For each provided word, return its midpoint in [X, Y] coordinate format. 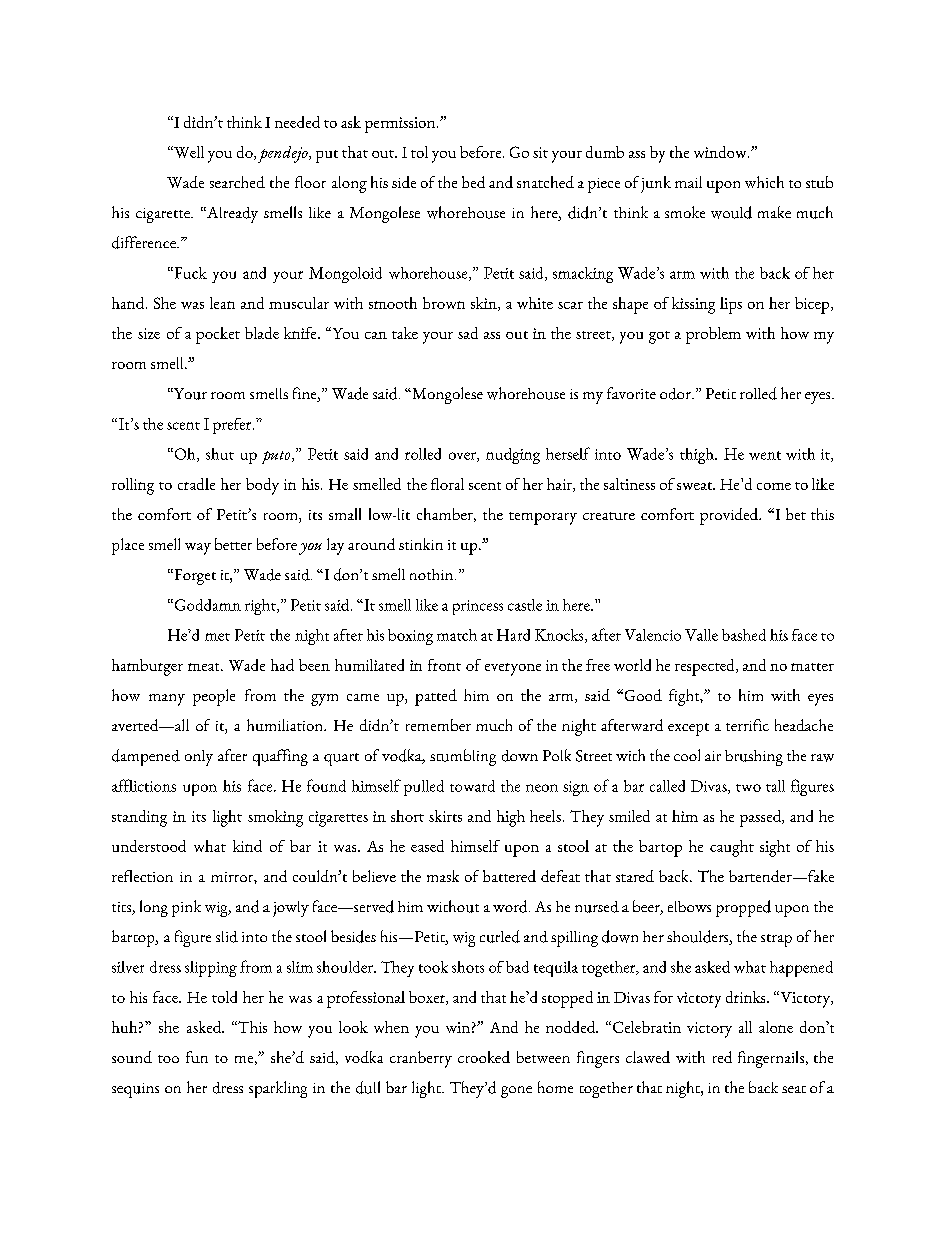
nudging [513, 456]
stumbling [463, 757]
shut [220, 454]
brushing [754, 758]
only [199, 758]
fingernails [772, 1059]
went [765, 455]
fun [197, 1057]
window [721, 152]
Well [188, 152]
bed [473, 182]
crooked [484, 1057]
